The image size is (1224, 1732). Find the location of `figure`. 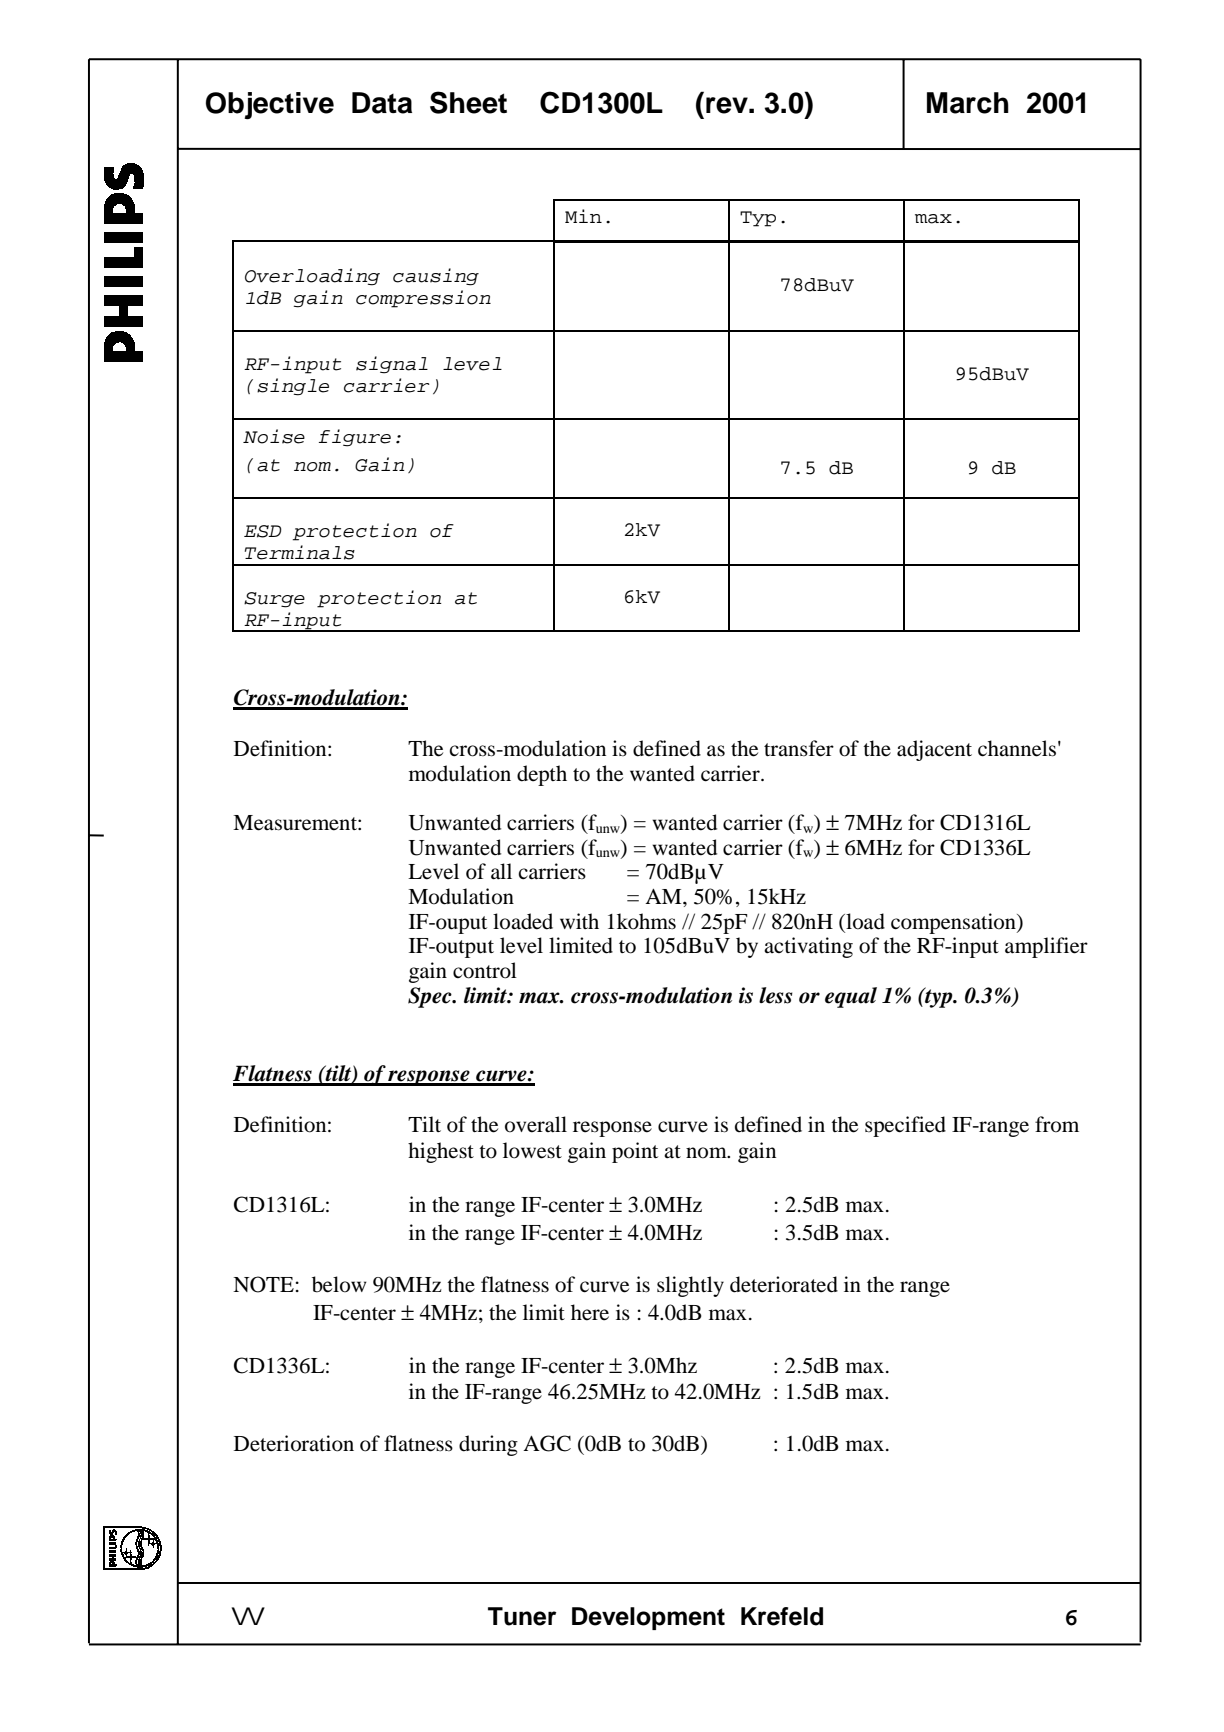

figure is located at coordinates (355, 438).
